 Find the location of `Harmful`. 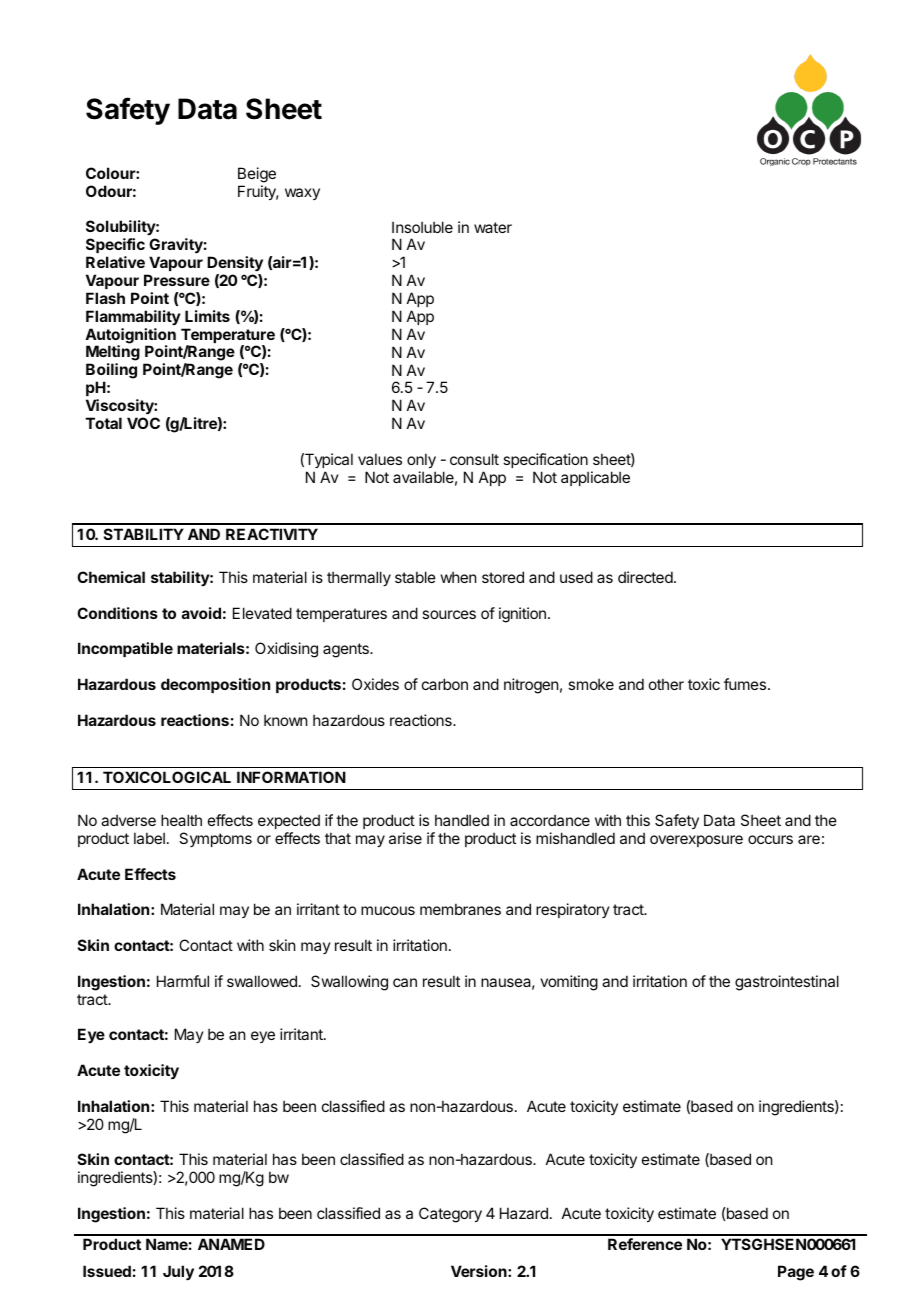

Harmful is located at coordinates (183, 981).
